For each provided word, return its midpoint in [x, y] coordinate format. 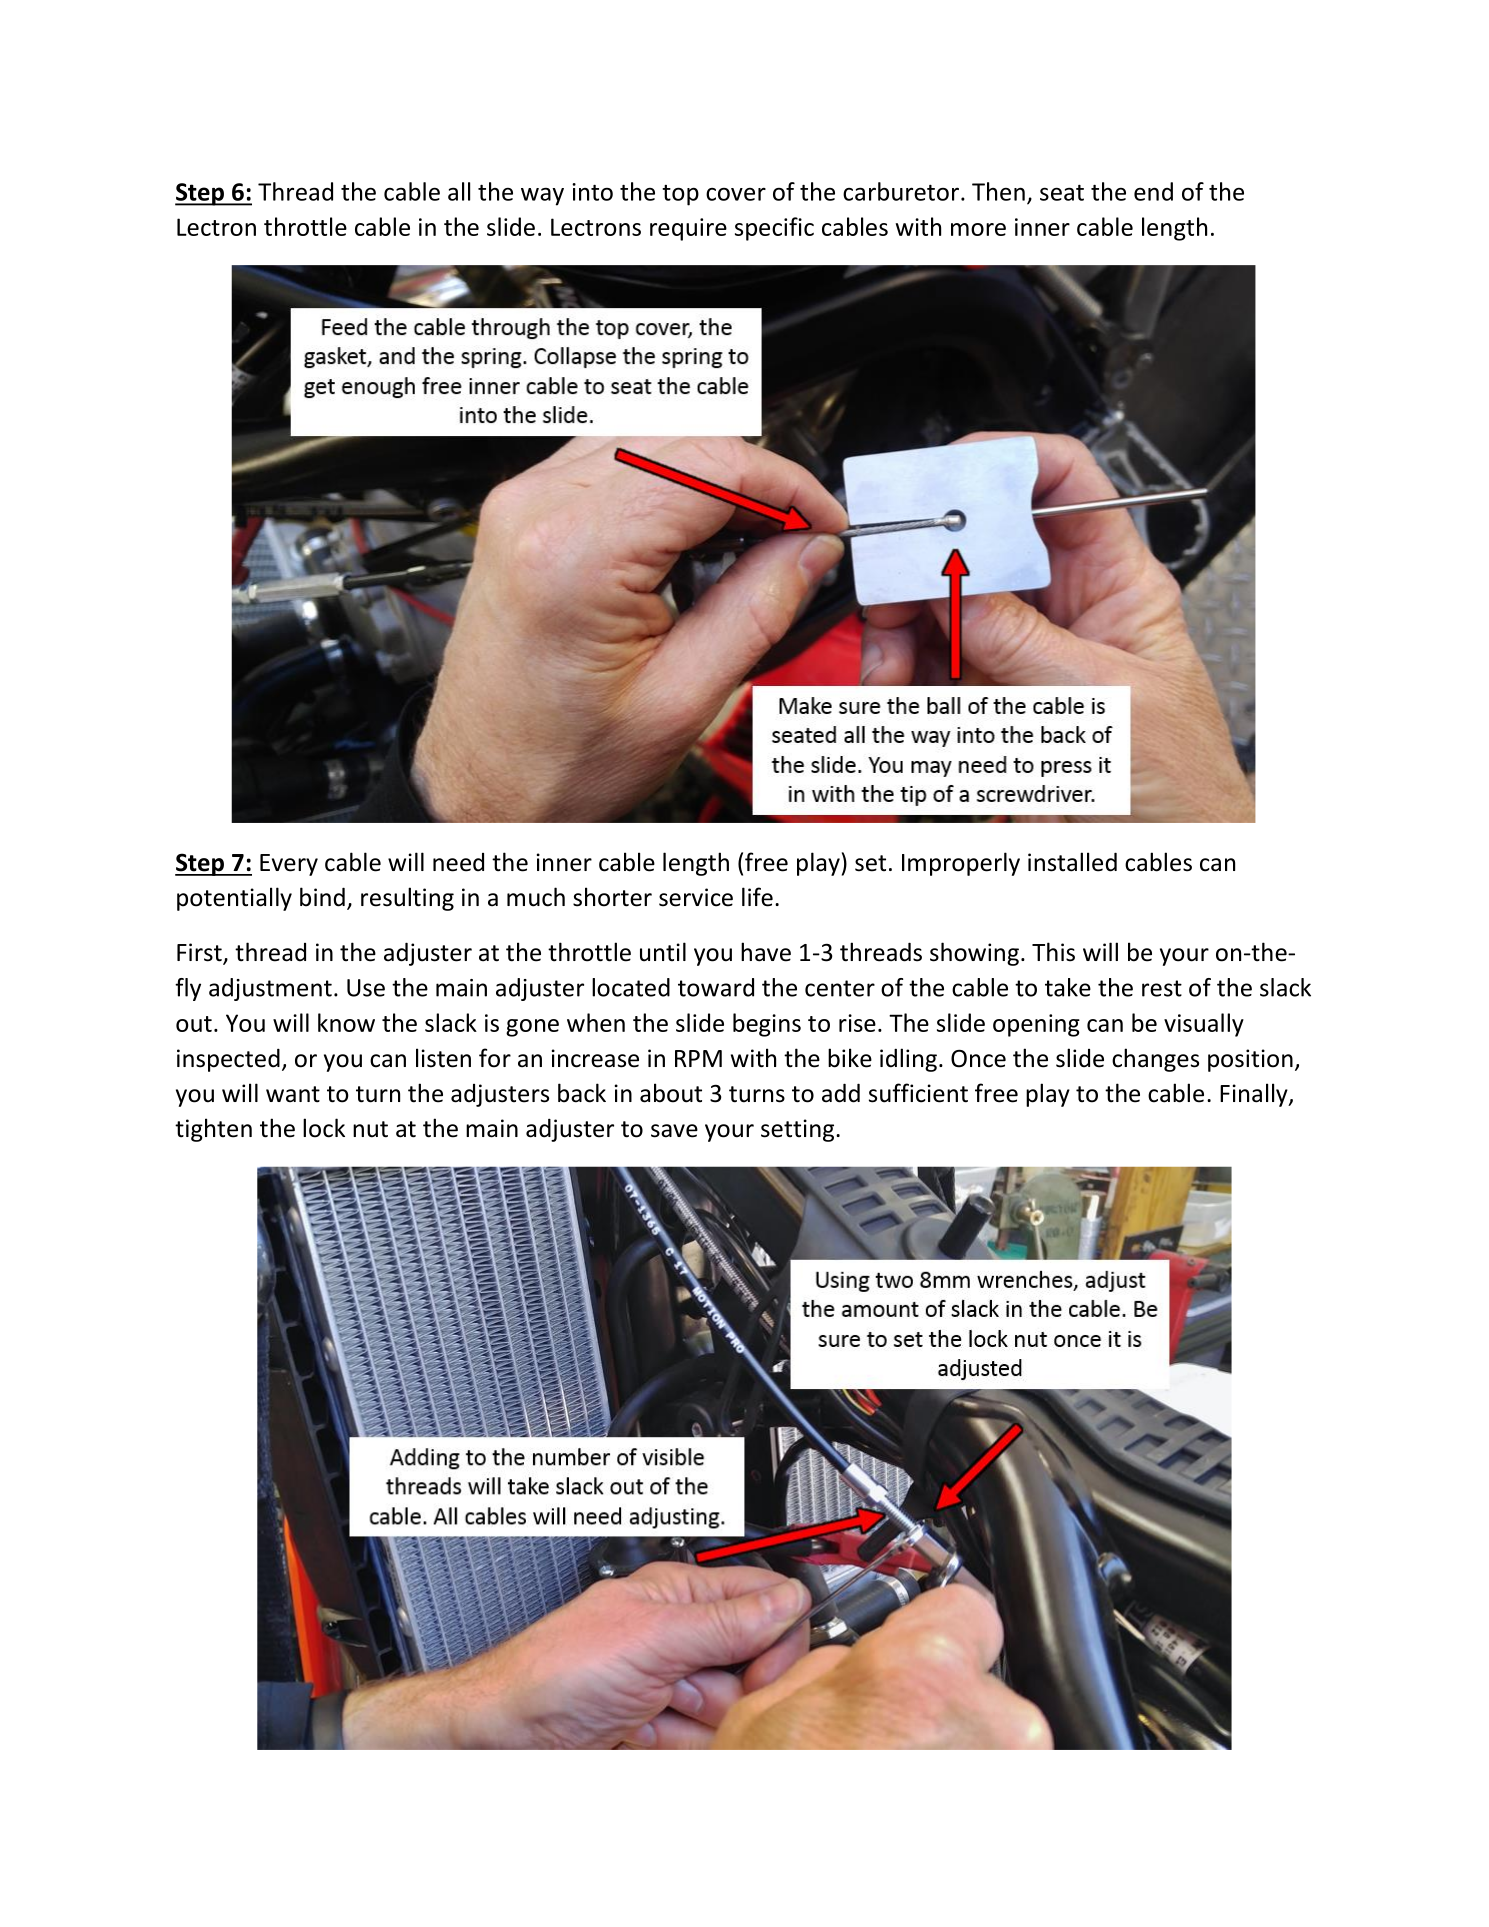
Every [289, 865]
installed [1072, 862]
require [688, 229]
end [1153, 191]
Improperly [961, 864]
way [542, 197]
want [293, 1094]
